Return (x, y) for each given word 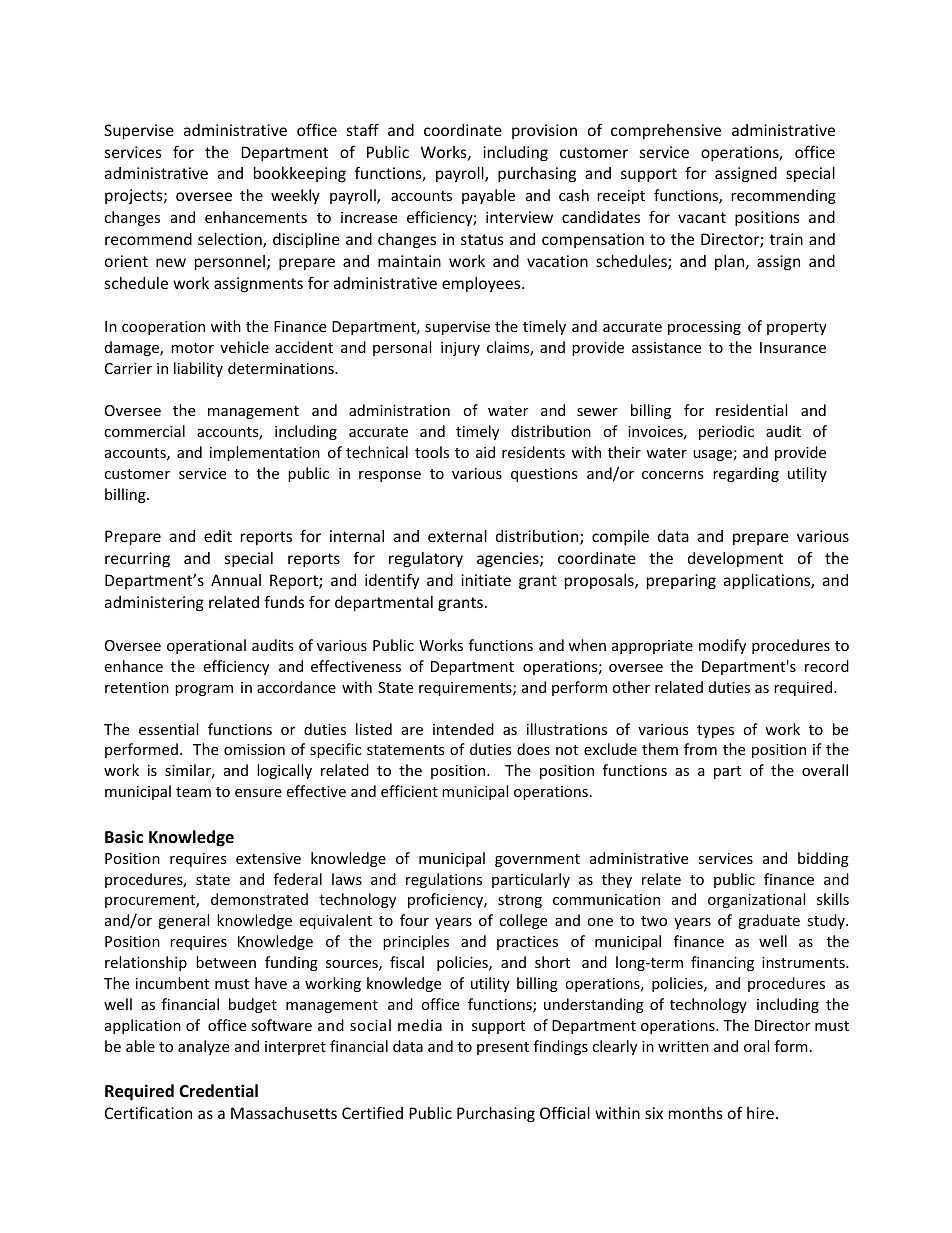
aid (485, 452)
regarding (746, 474)
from (700, 749)
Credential (218, 1091)
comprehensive (666, 131)
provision (544, 131)
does (533, 749)
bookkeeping (300, 174)
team (193, 792)
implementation (265, 453)
